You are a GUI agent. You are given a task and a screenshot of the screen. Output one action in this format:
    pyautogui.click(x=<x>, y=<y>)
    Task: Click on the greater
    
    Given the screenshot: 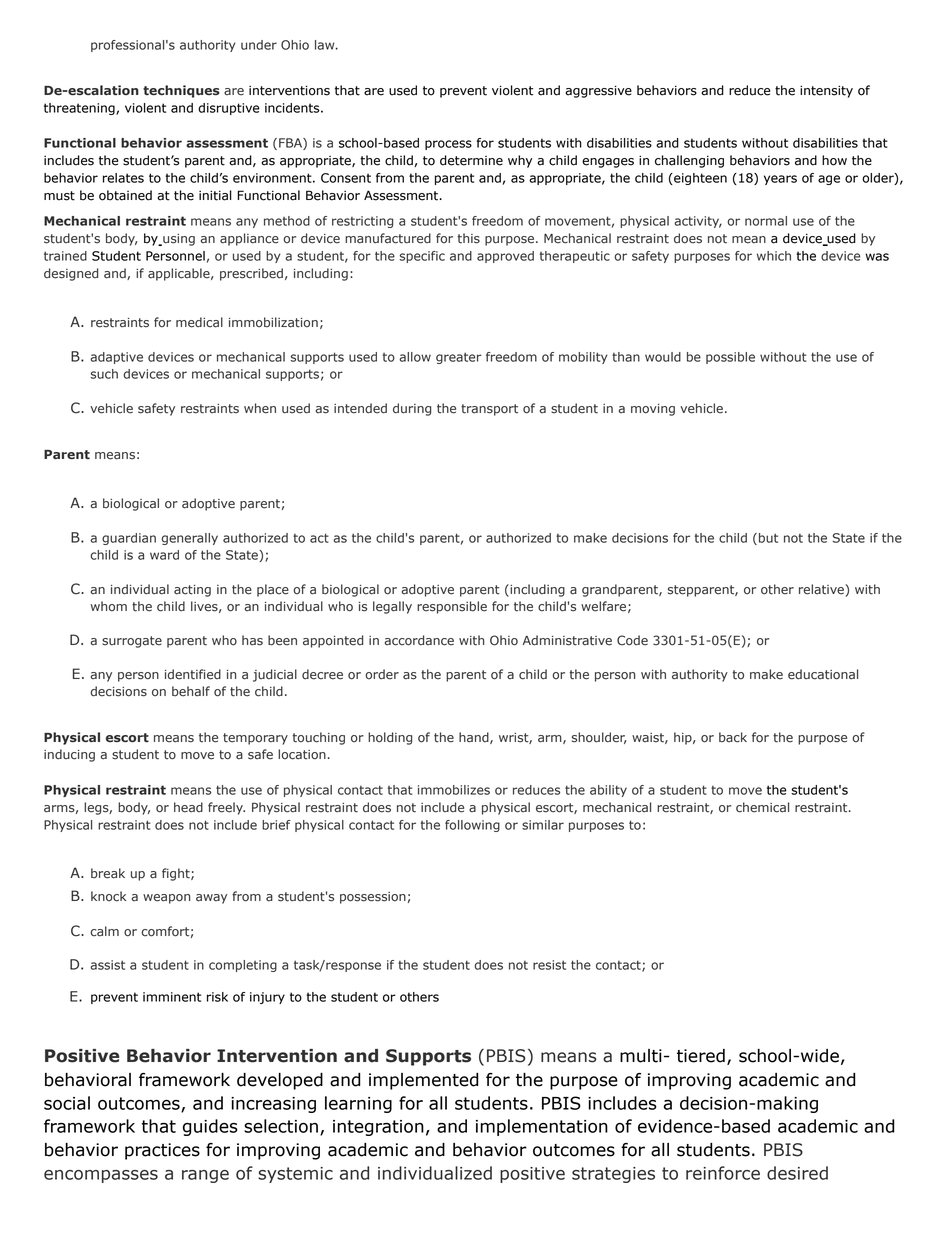 What is the action you would take?
    pyautogui.click(x=458, y=358)
